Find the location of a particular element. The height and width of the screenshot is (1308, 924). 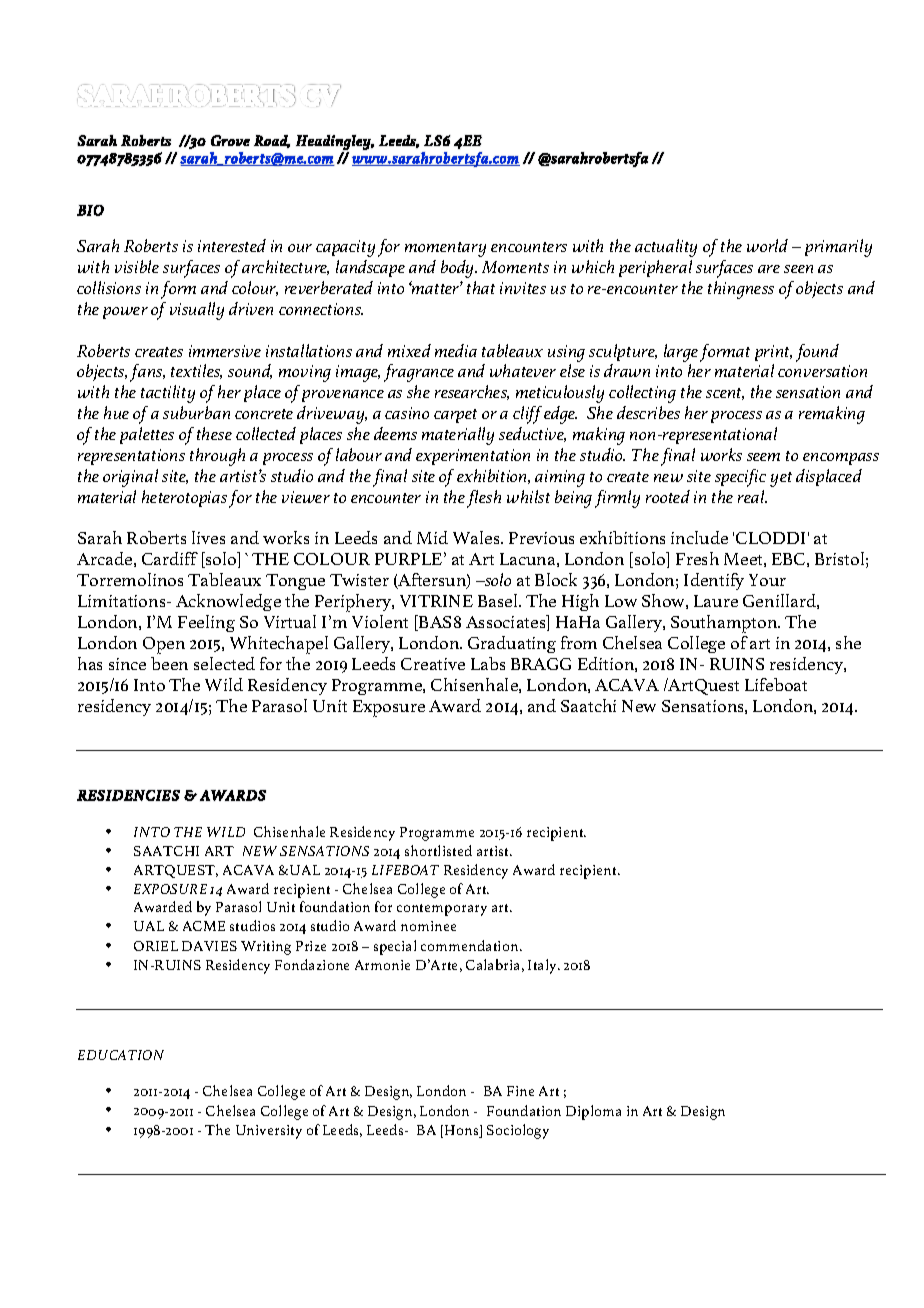

are is located at coordinates (769, 269).
